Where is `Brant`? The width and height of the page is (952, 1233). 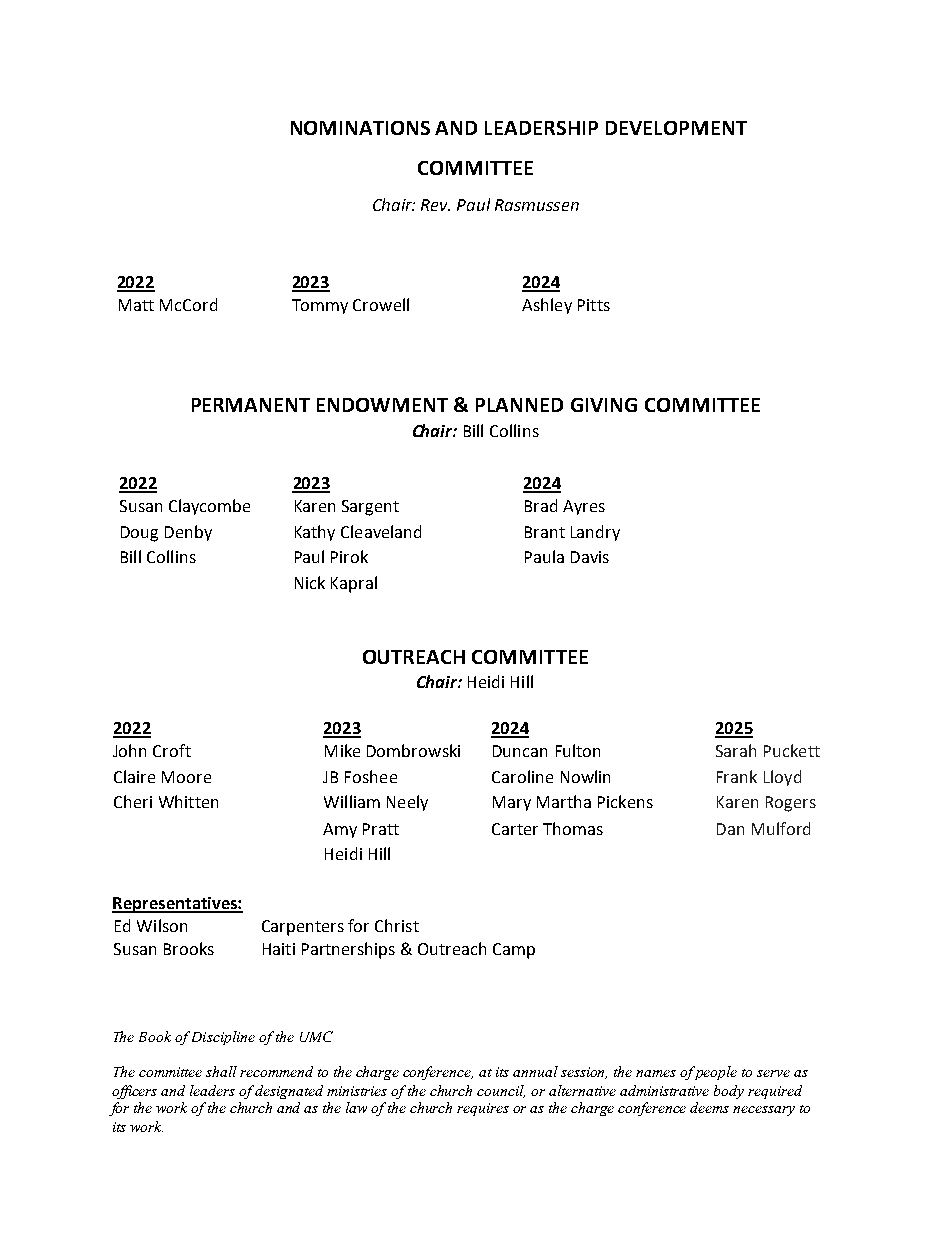 Brant is located at coordinates (545, 532).
